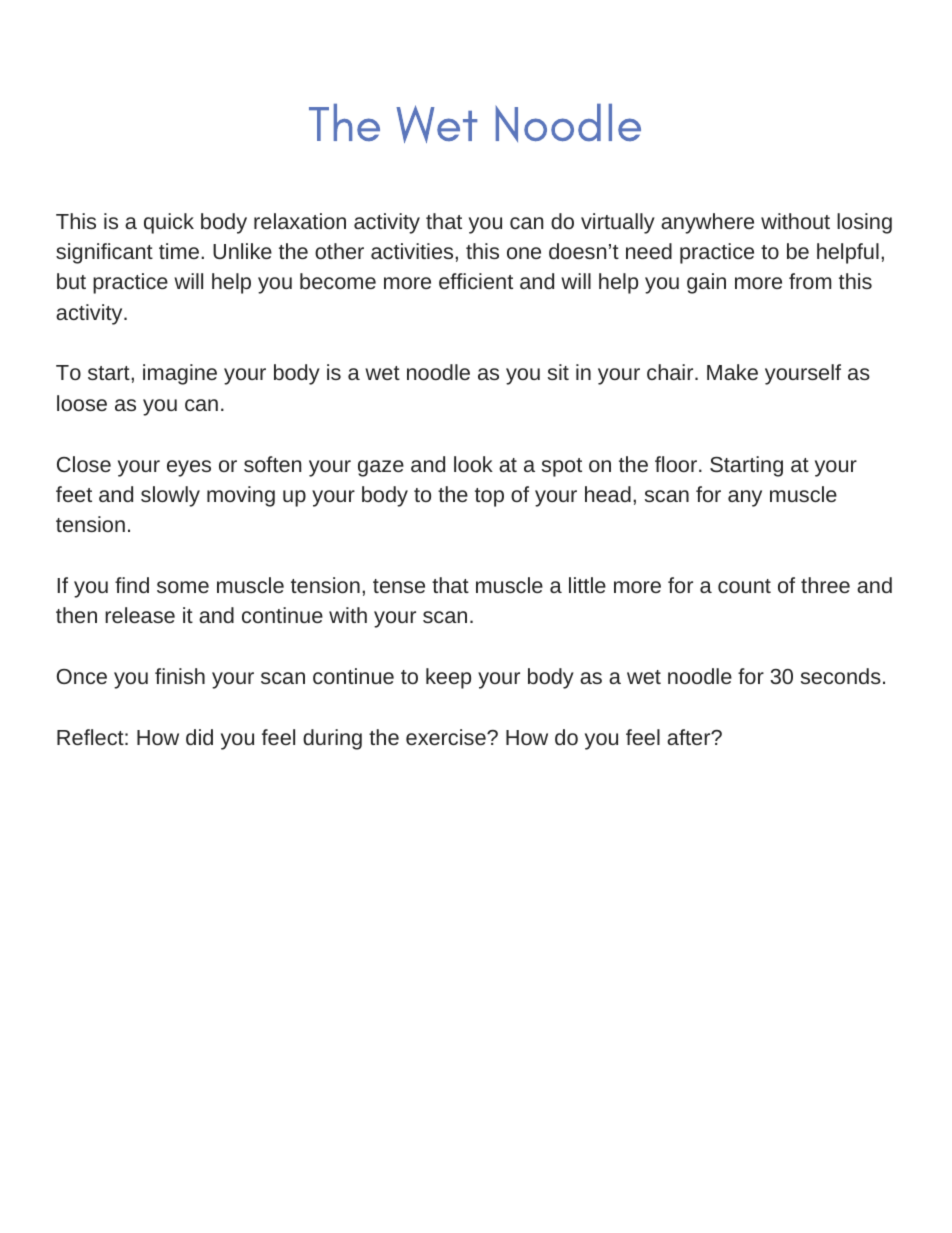 Image resolution: width=952 pixels, height=1233 pixels. What do you see at coordinates (447, 737) in the page?
I see `exercise` at bounding box center [447, 737].
